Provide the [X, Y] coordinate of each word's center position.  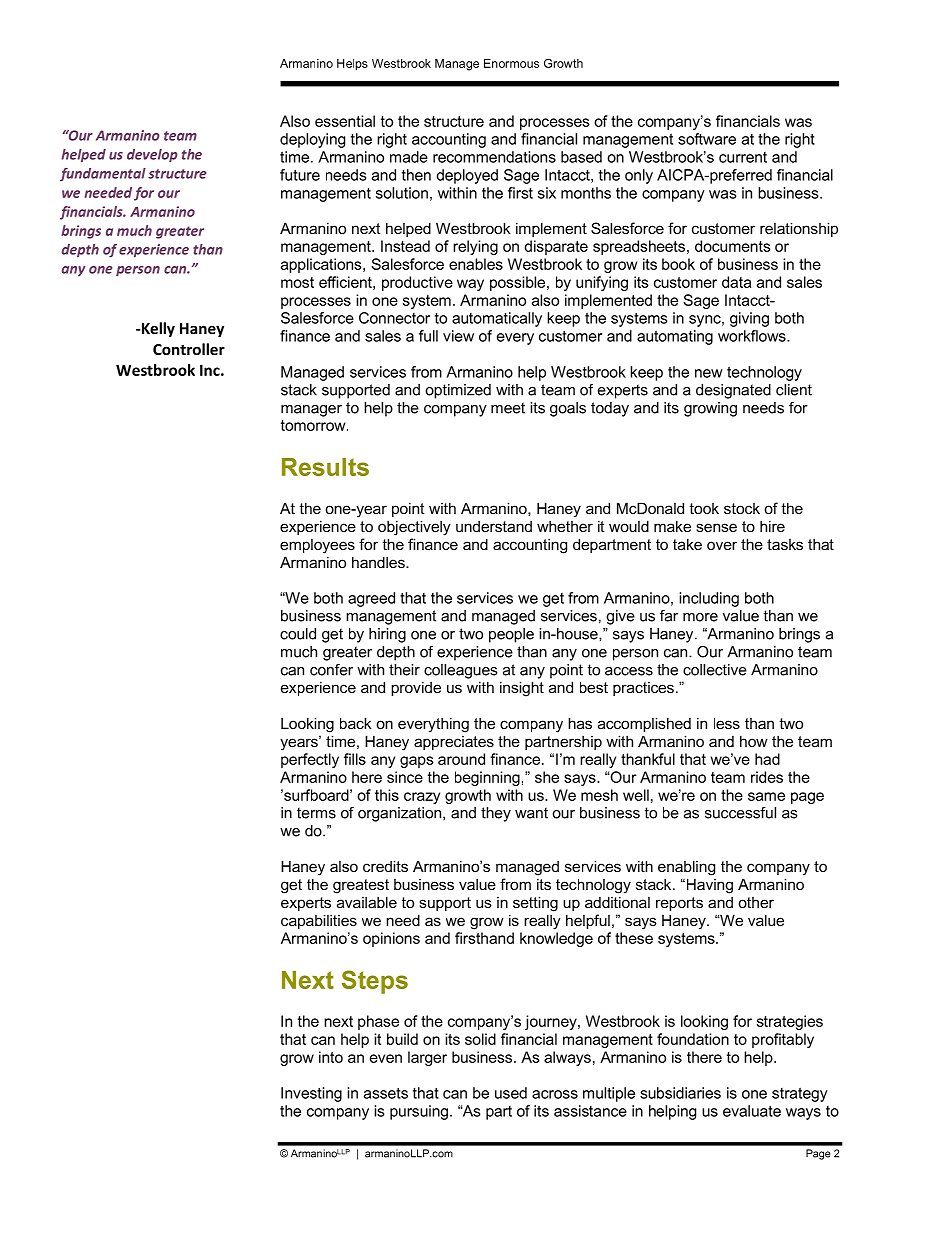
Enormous [511, 63]
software [707, 139]
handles [379, 562]
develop [152, 155]
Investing [311, 1094]
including [709, 599]
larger [427, 1058]
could [298, 634]
